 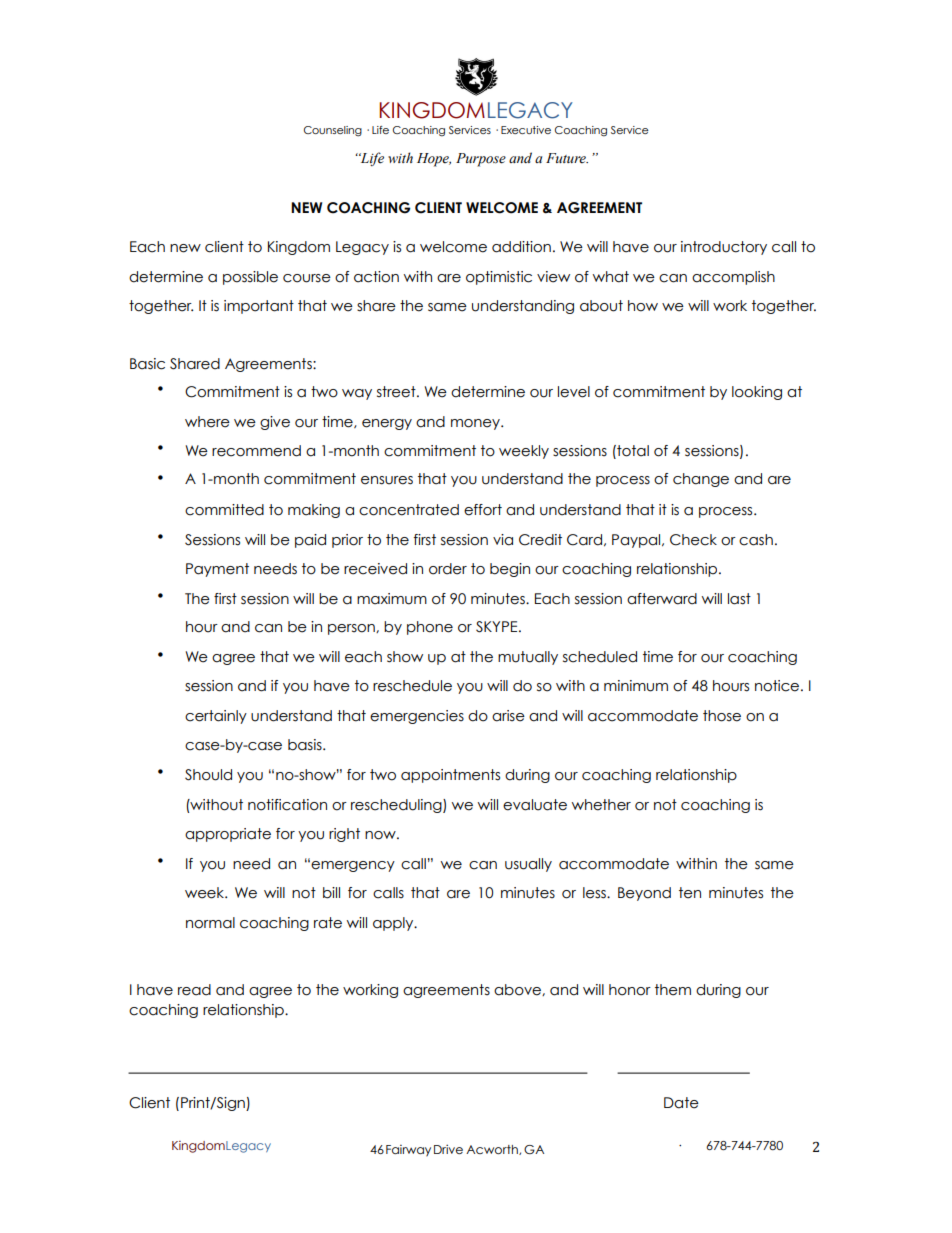 What do you see at coordinates (499, 278) in the document?
I see `optimistic` at bounding box center [499, 278].
